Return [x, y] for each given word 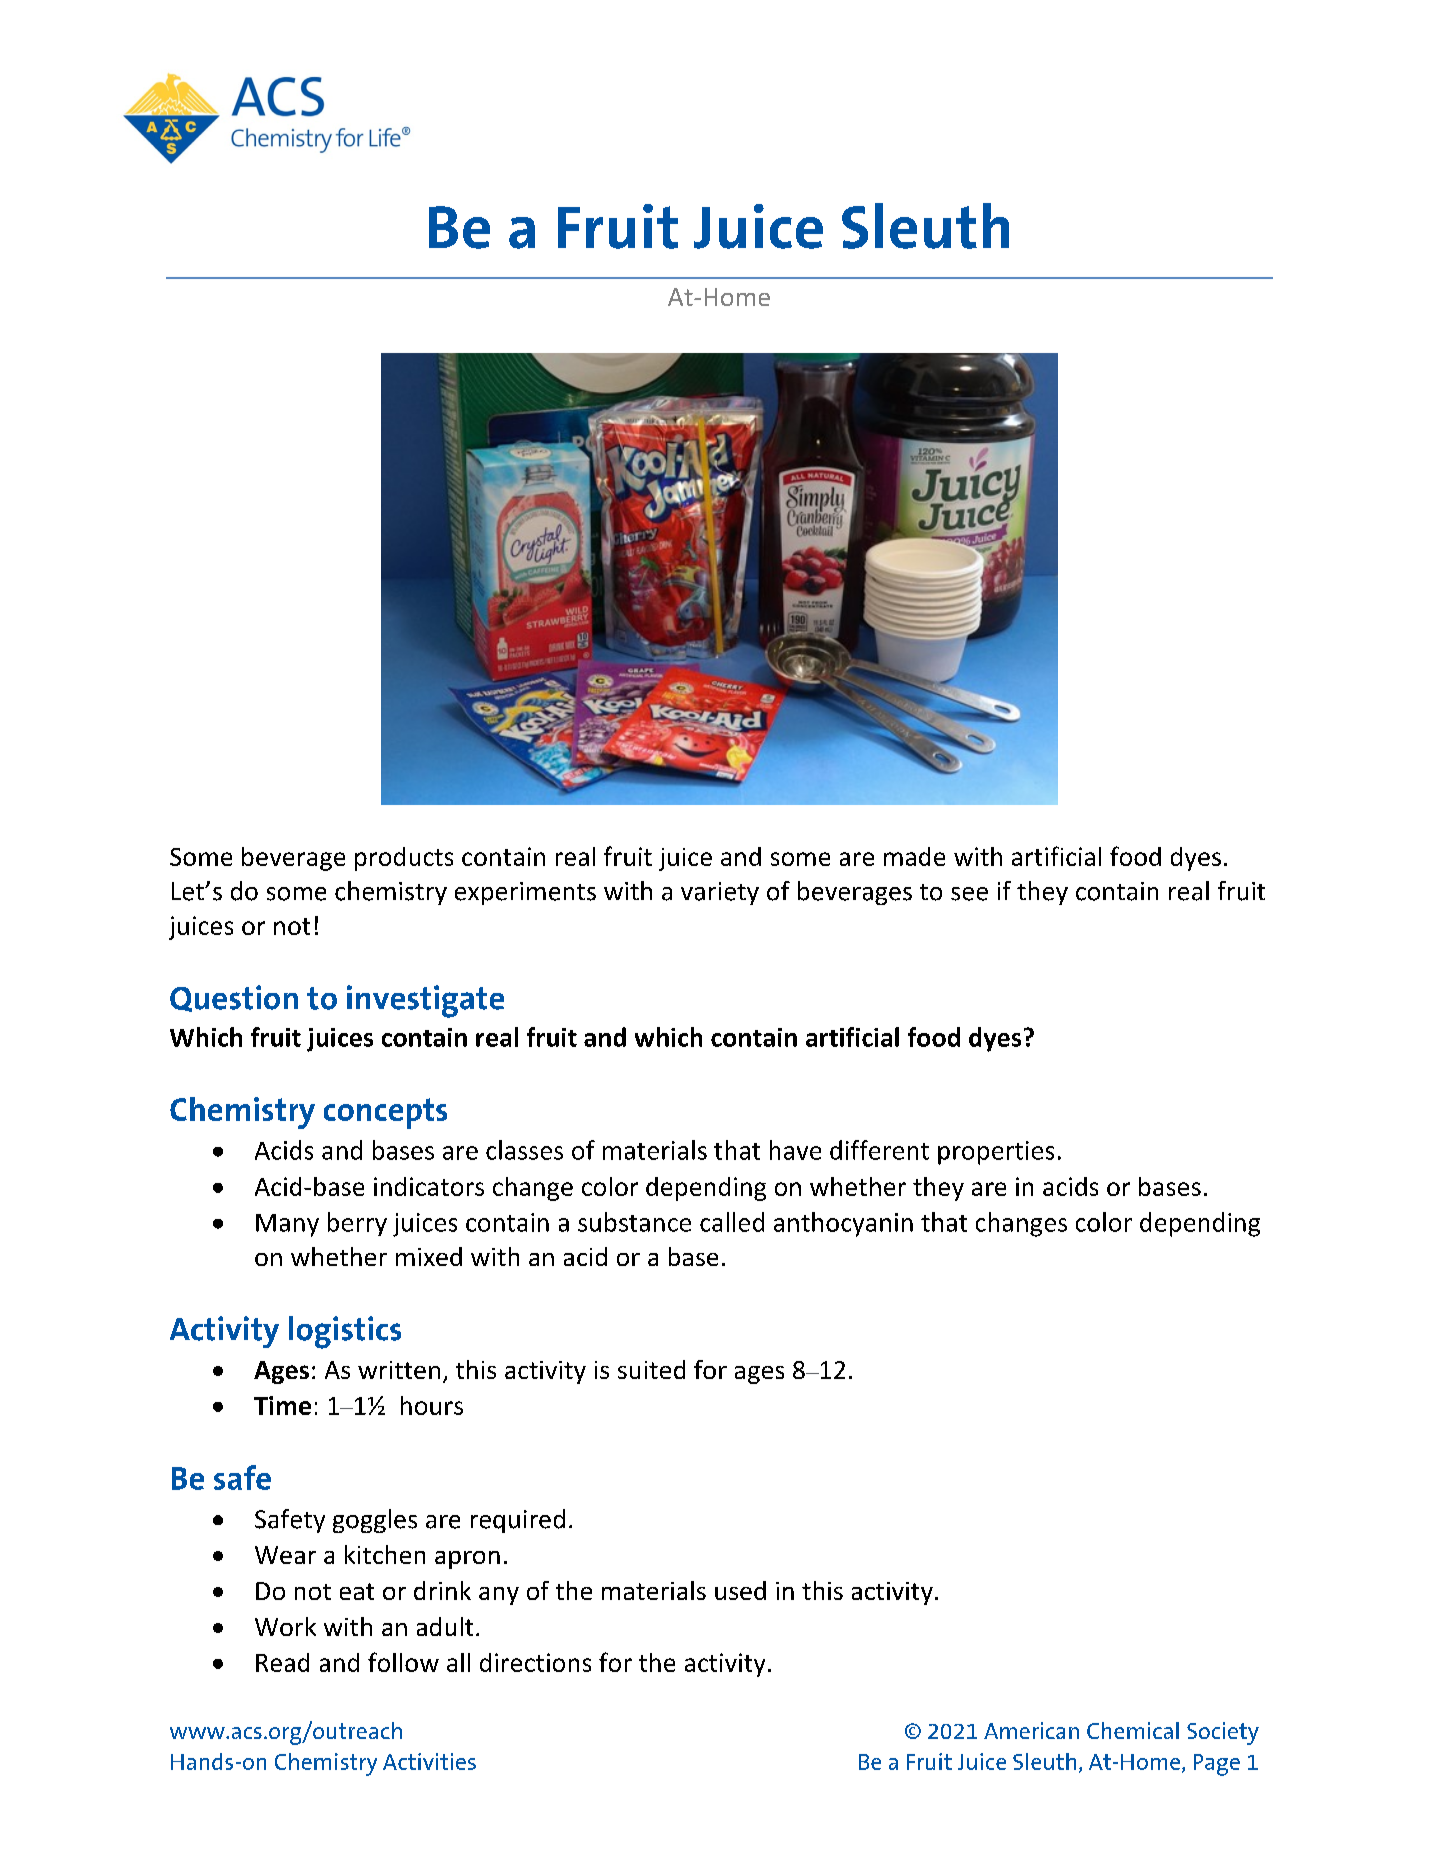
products [404, 859]
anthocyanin [843, 1224]
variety [720, 893]
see [969, 894]
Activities [429, 1761]
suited [651, 1369]
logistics [345, 1332]
